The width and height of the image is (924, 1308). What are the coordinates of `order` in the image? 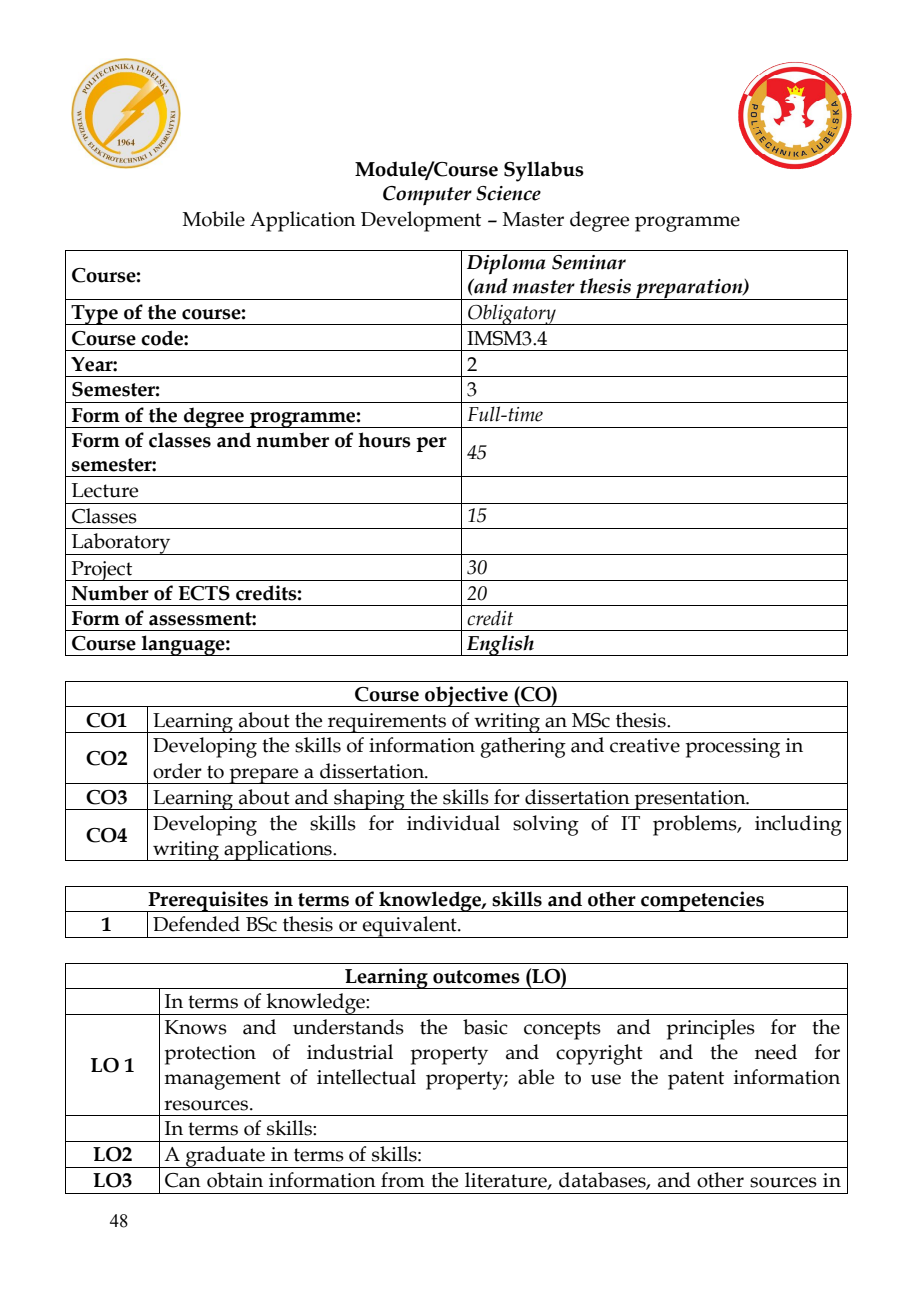 It's located at (177, 771).
